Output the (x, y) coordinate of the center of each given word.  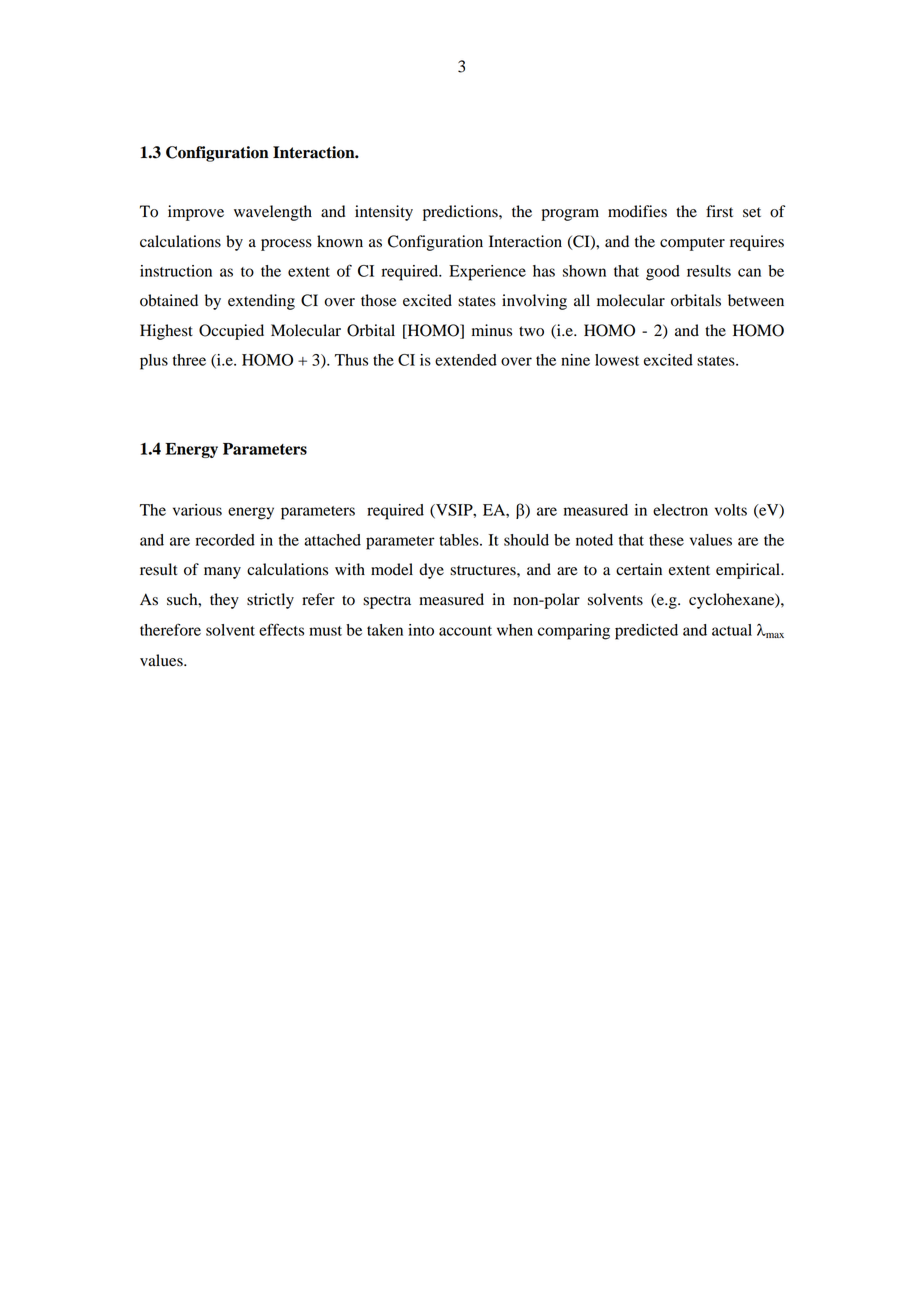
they (224, 601)
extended (466, 360)
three (189, 360)
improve (196, 213)
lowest (617, 360)
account (465, 631)
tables (460, 540)
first (719, 211)
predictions (461, 213)
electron (680, 510)
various (197, 510)
